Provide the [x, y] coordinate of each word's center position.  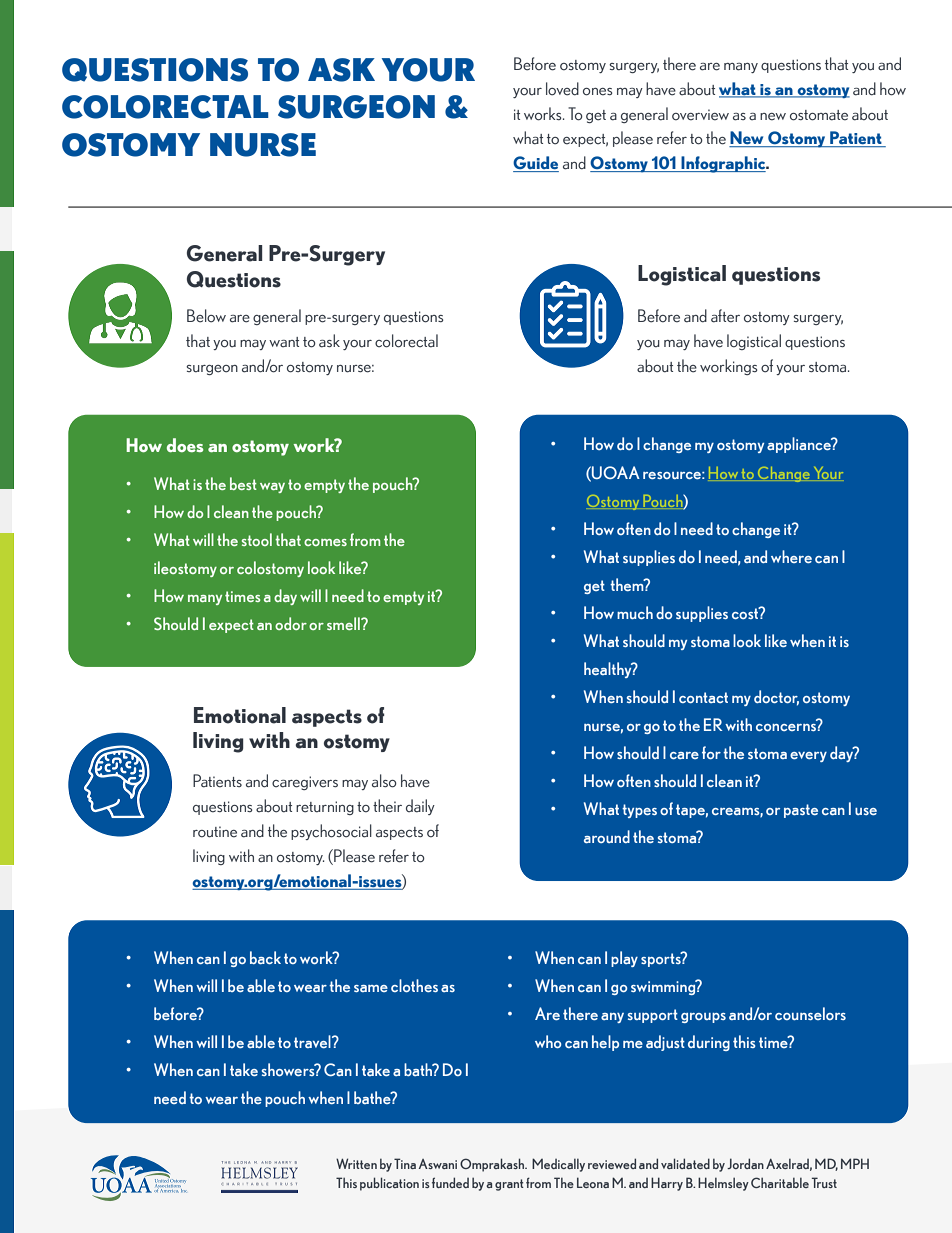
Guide [536, 164]
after [725, 316]
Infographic [723, 164]
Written [356, 1163]
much [635, 612]
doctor [776, 697]
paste [801, 811]
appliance [800, 445]
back [265, 957]
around [607, 836]
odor [291, 623]
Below [206, 316]
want [284, 342]
